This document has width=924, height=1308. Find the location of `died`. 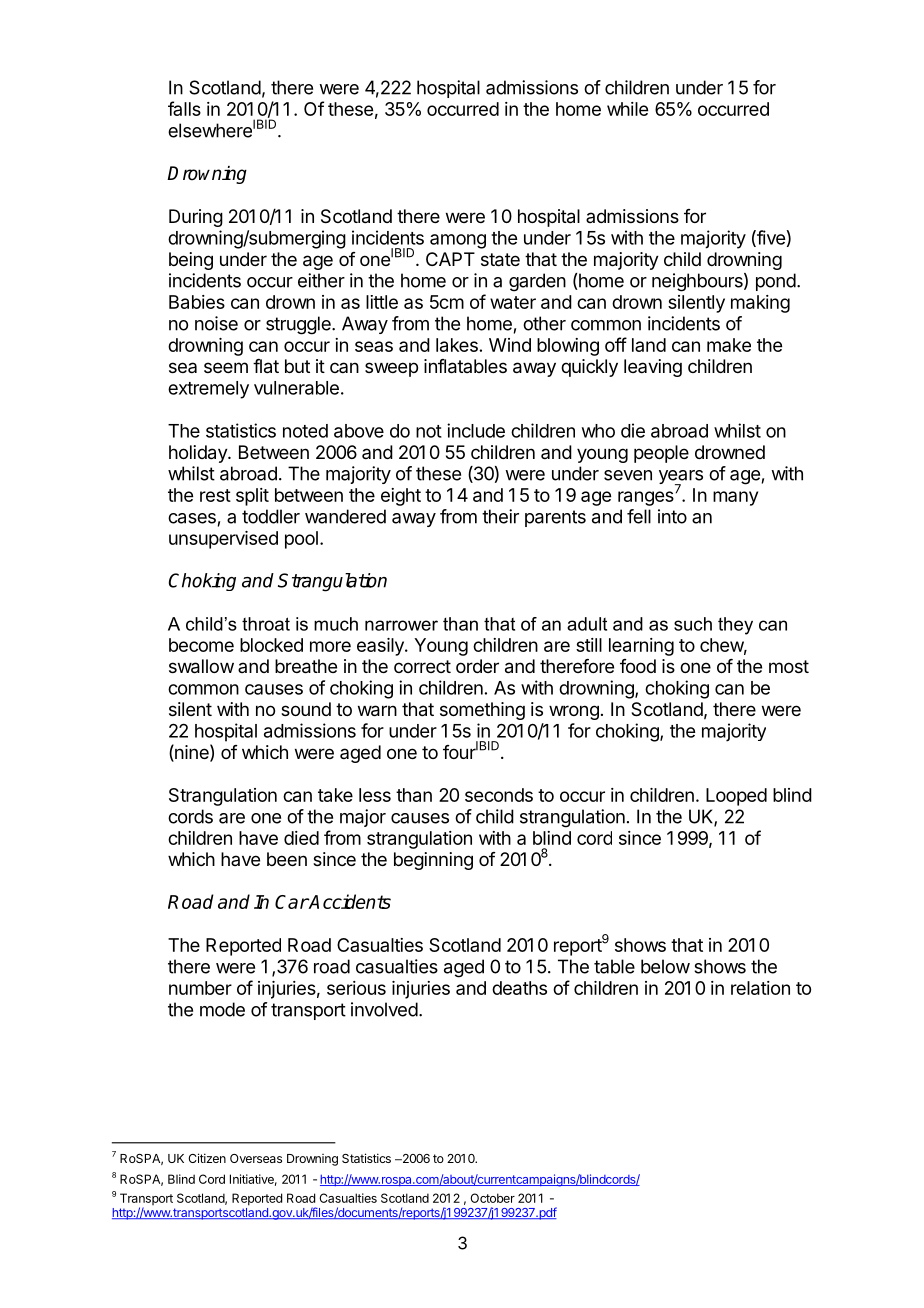

died is located at coordinates (301, 838).
